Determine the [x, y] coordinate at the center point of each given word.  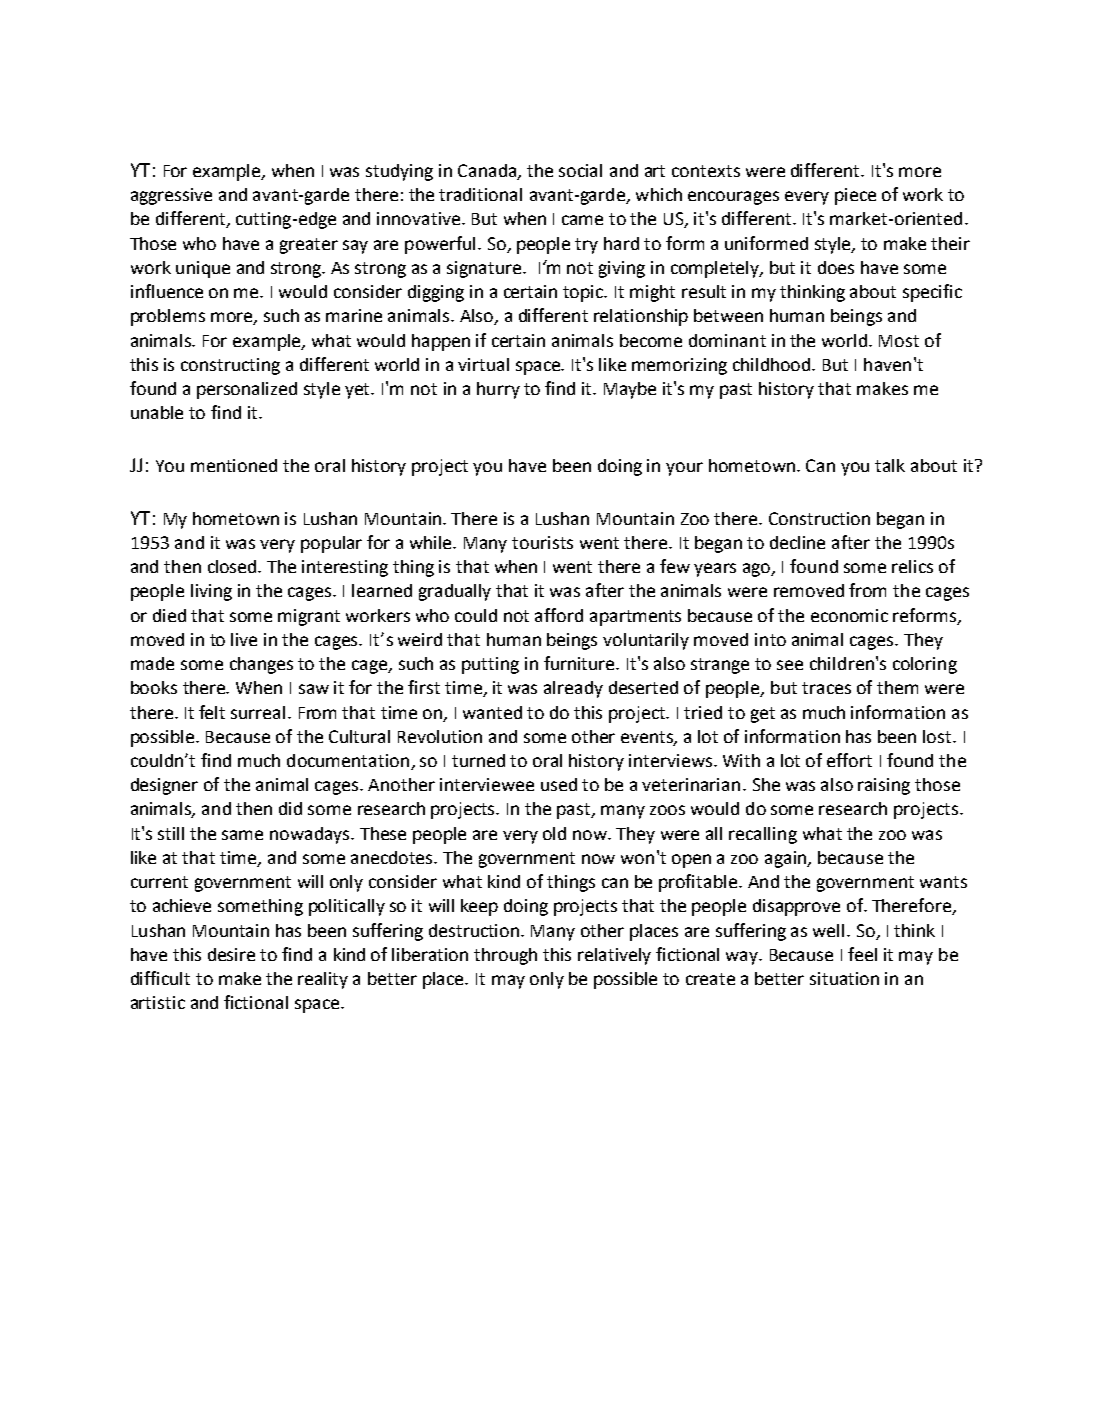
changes [261, 665]
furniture [581, 663]
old [554, 833]
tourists [542, 542]
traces [826, 688]
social [580, 170]
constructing [230, 366]
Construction [819, 518]
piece [855, 196]
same [242, 835]
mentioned [234, 465]
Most [899, 341]
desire [231, 954]
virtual [483, 364]
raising [884, 786]
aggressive [171, 196]
